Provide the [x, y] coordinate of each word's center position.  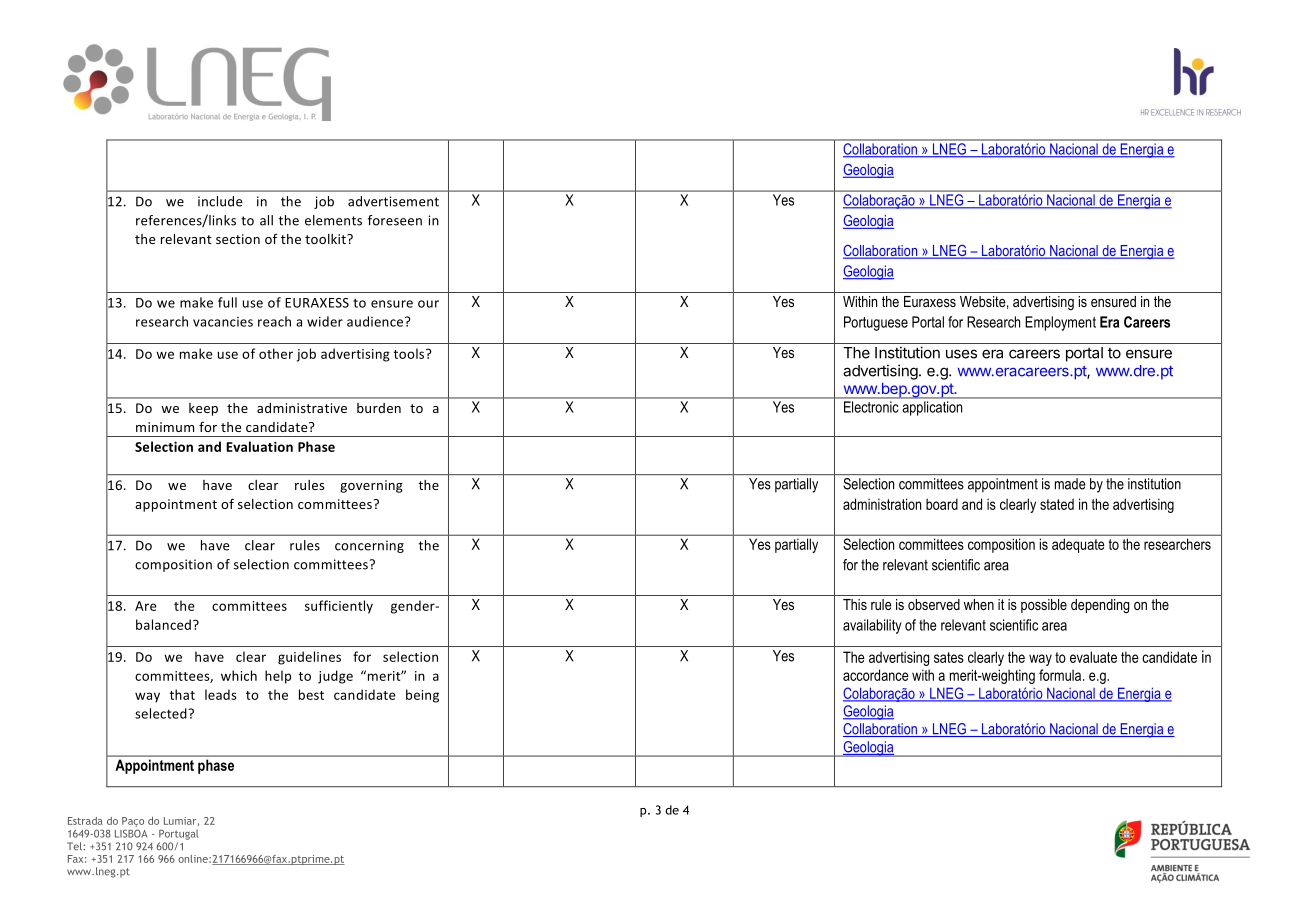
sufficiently [339, 607]
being [422, 696]
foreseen [395, 220]
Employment [1060, 323]
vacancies [223, 322]
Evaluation [259, 446]
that [182, 694]
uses [961, 354]
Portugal [178, 835]
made [1070, 484]
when [979, 604]
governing [371, 486]
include [220, 201]
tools [410, 353]
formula [1061, 675]
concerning [369, 546]
